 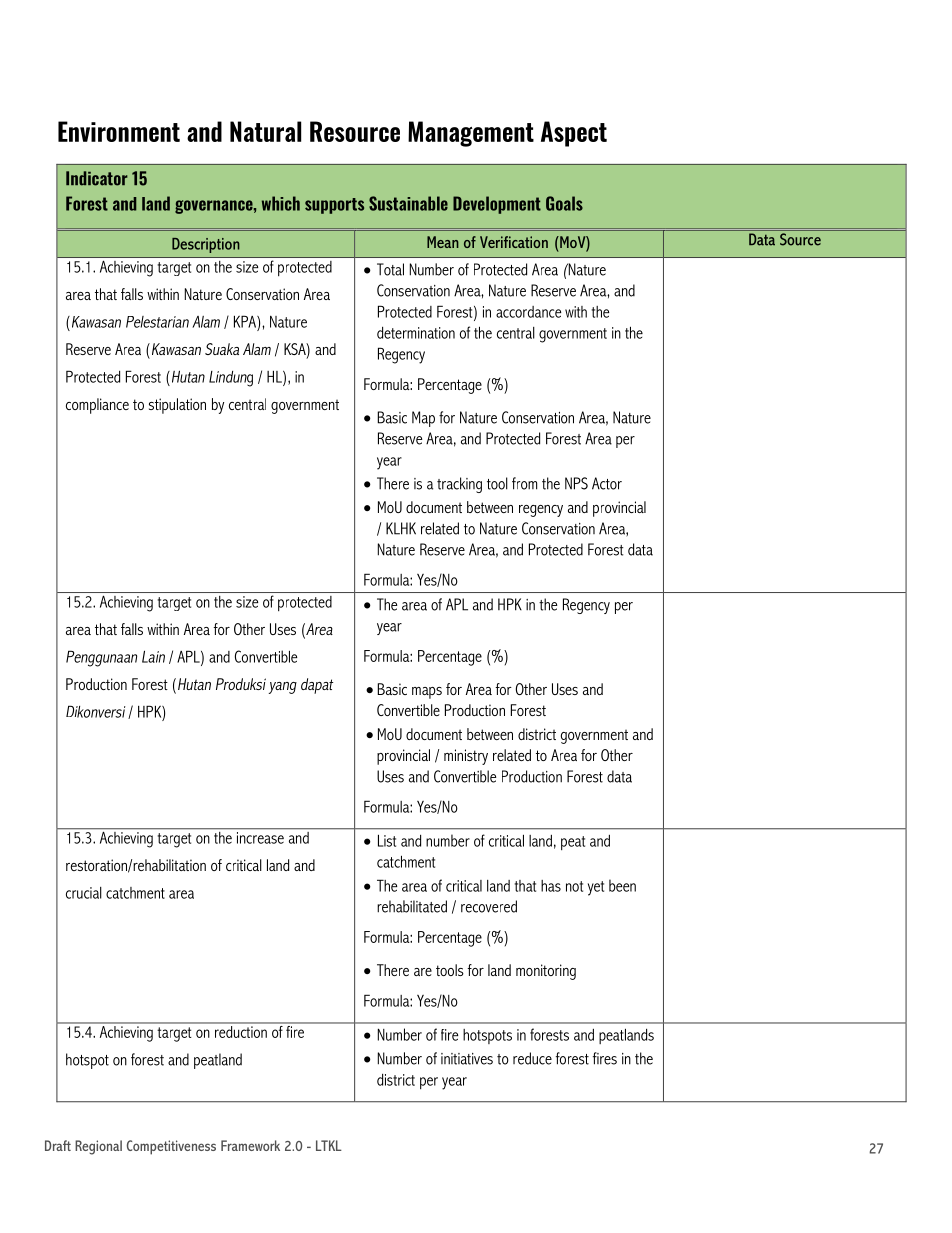 What do you see at coordinates (317, 686) in the screenshot?
I see `dapat` at bounding box center [317, 686].
